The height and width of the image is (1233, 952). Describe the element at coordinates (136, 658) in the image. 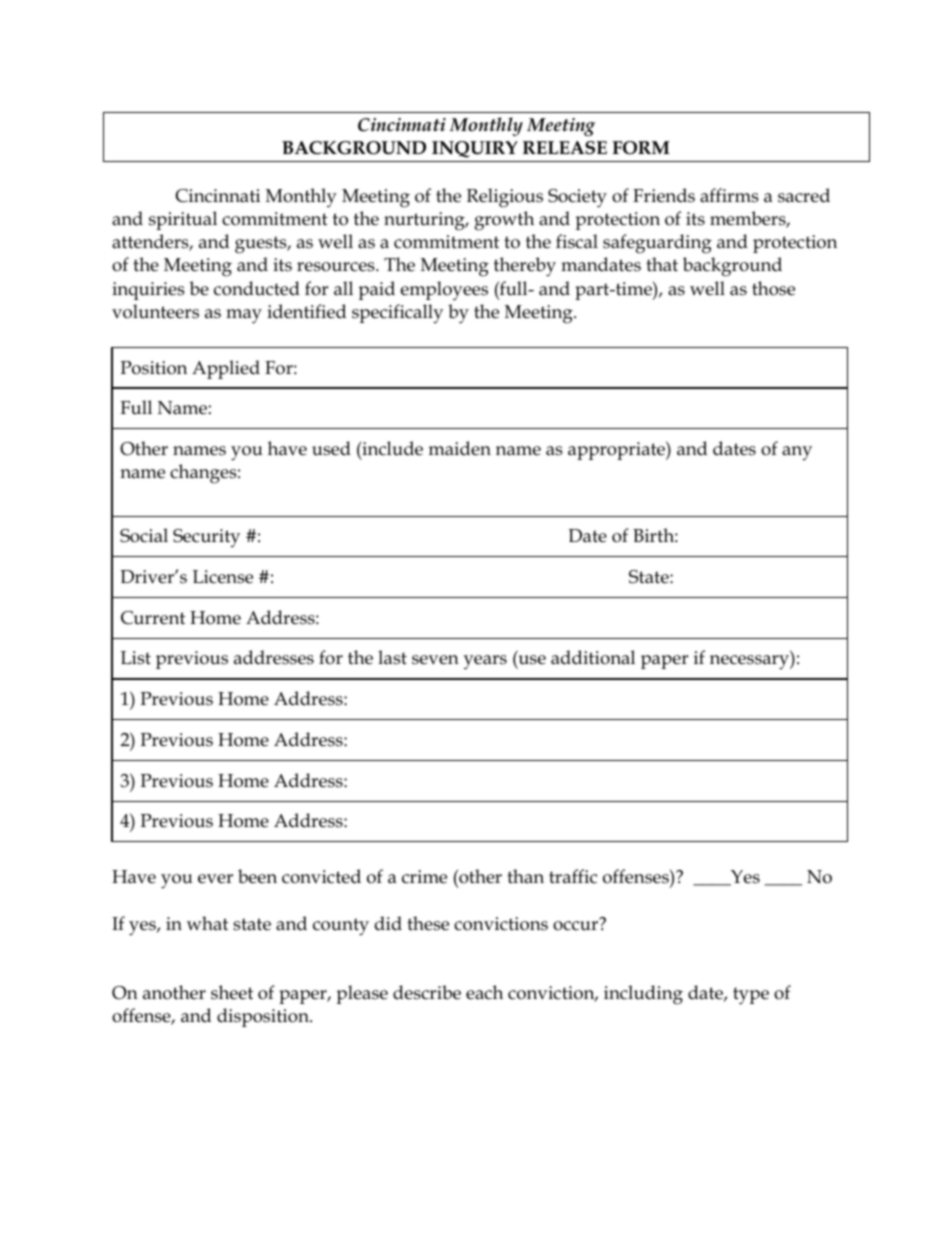

I see `List` at that location.
